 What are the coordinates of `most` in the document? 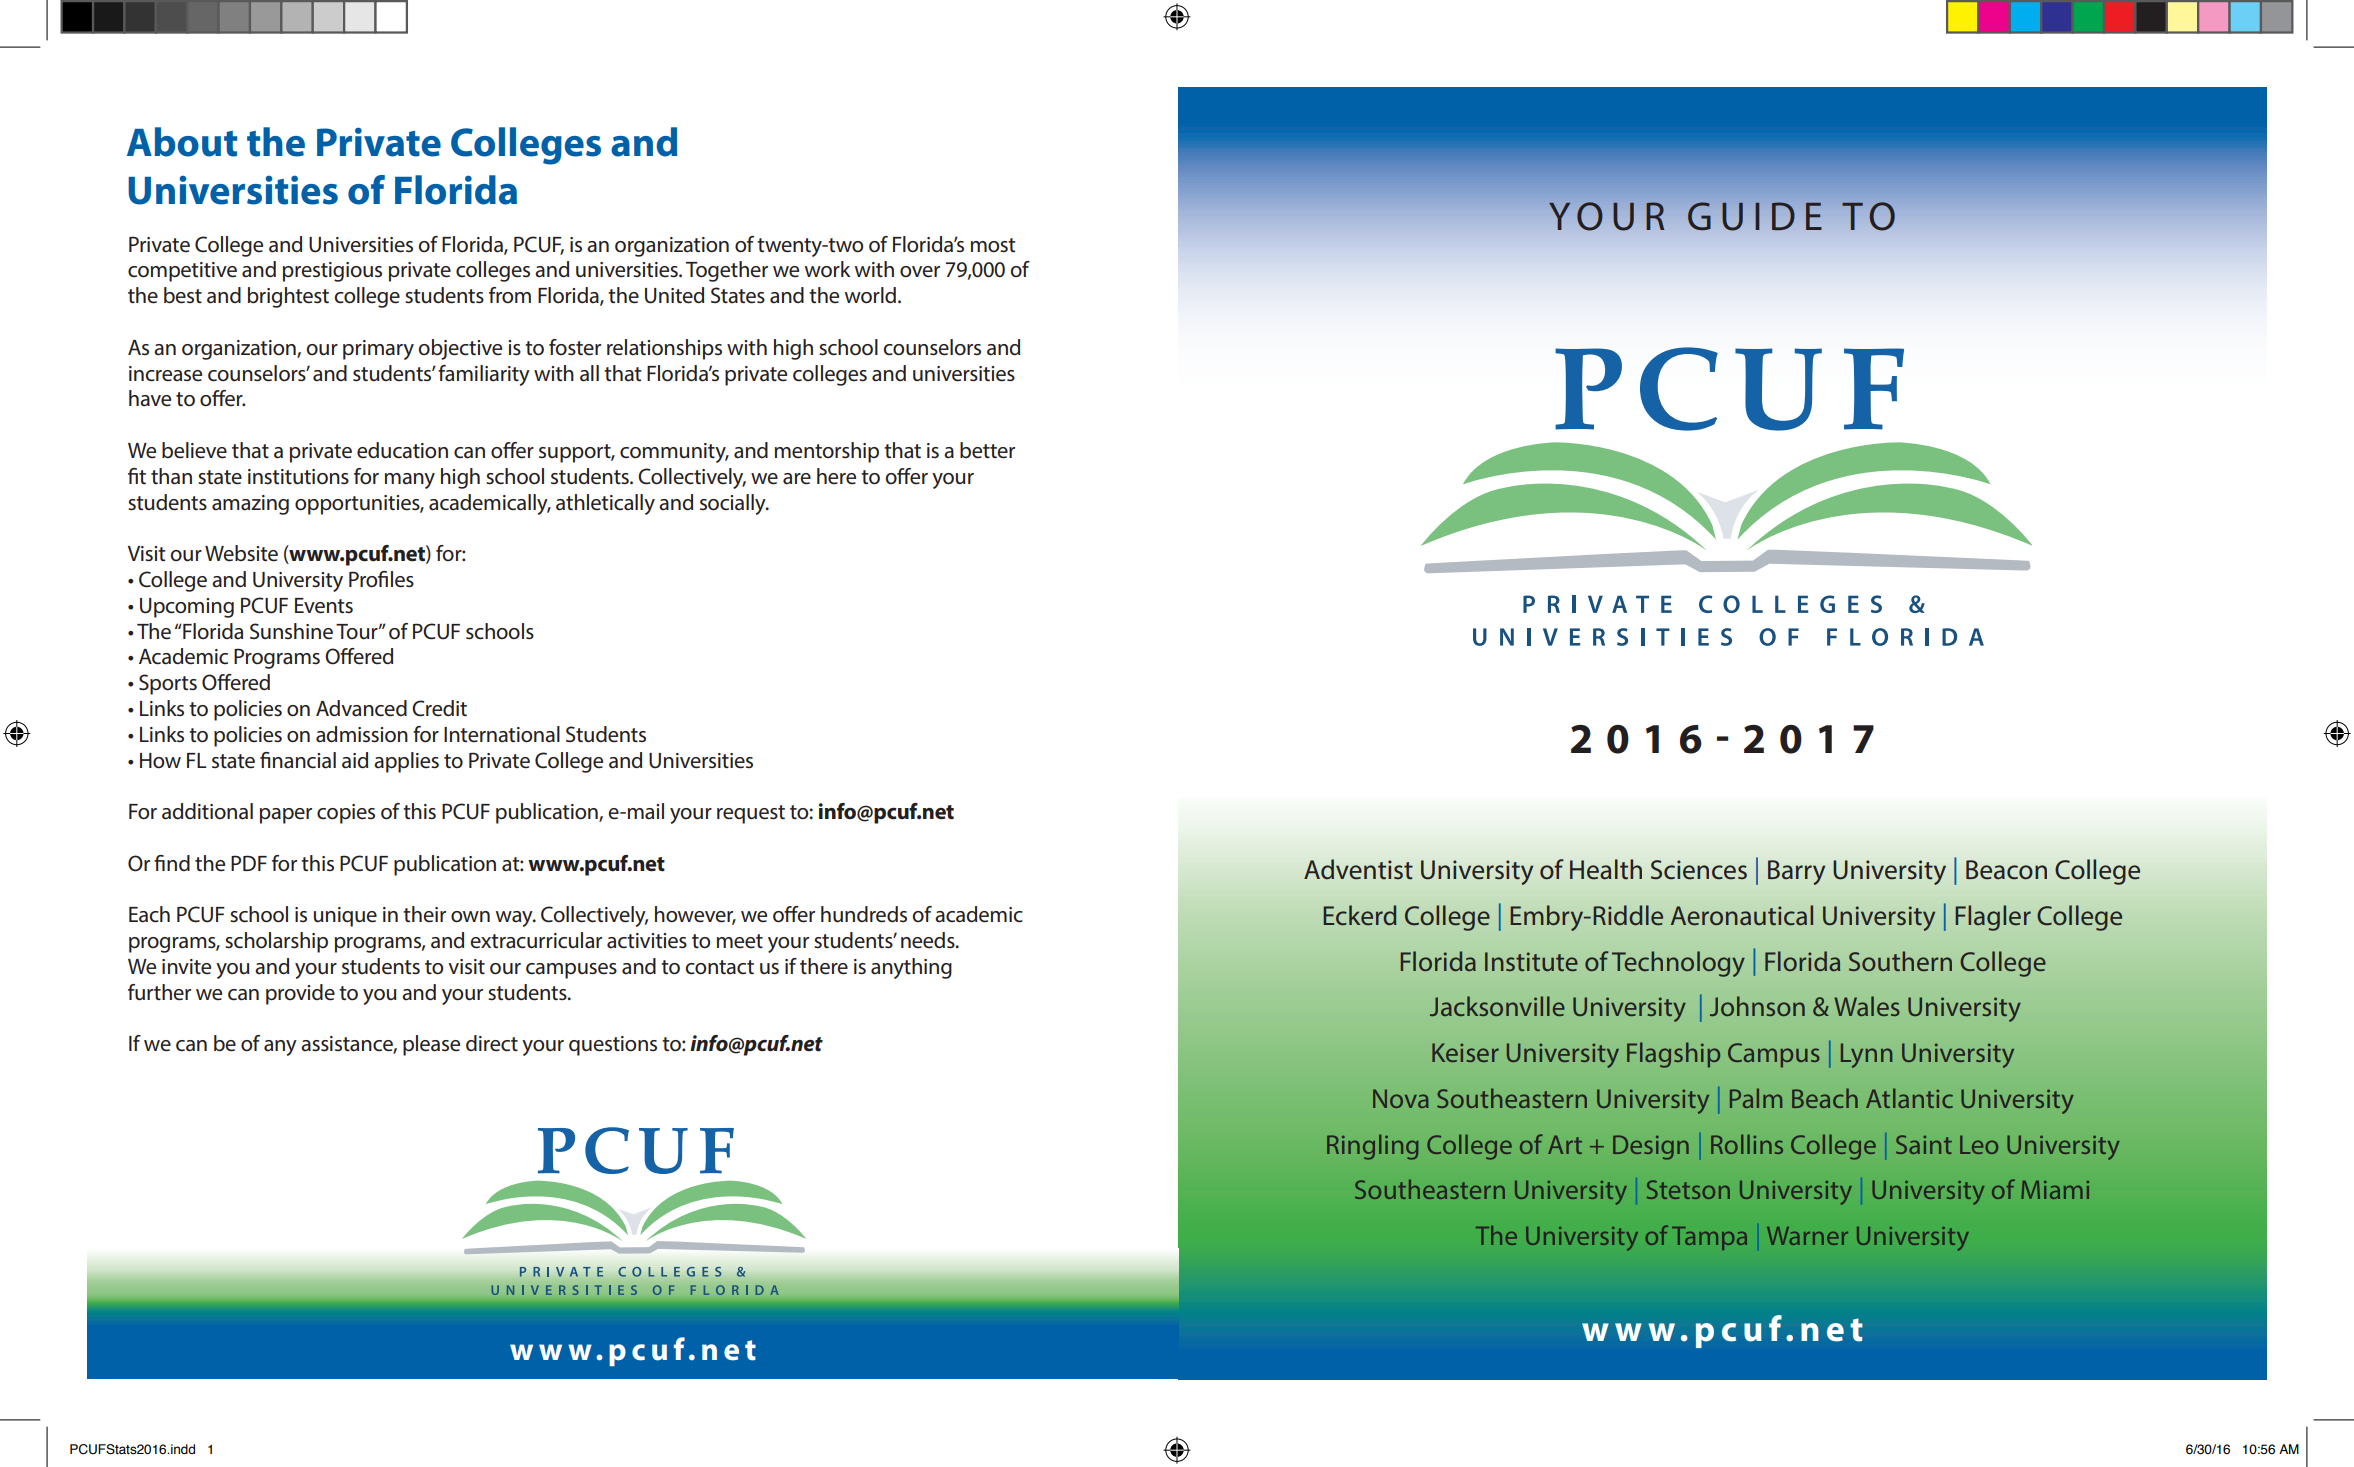 It's located at (993, 245).
